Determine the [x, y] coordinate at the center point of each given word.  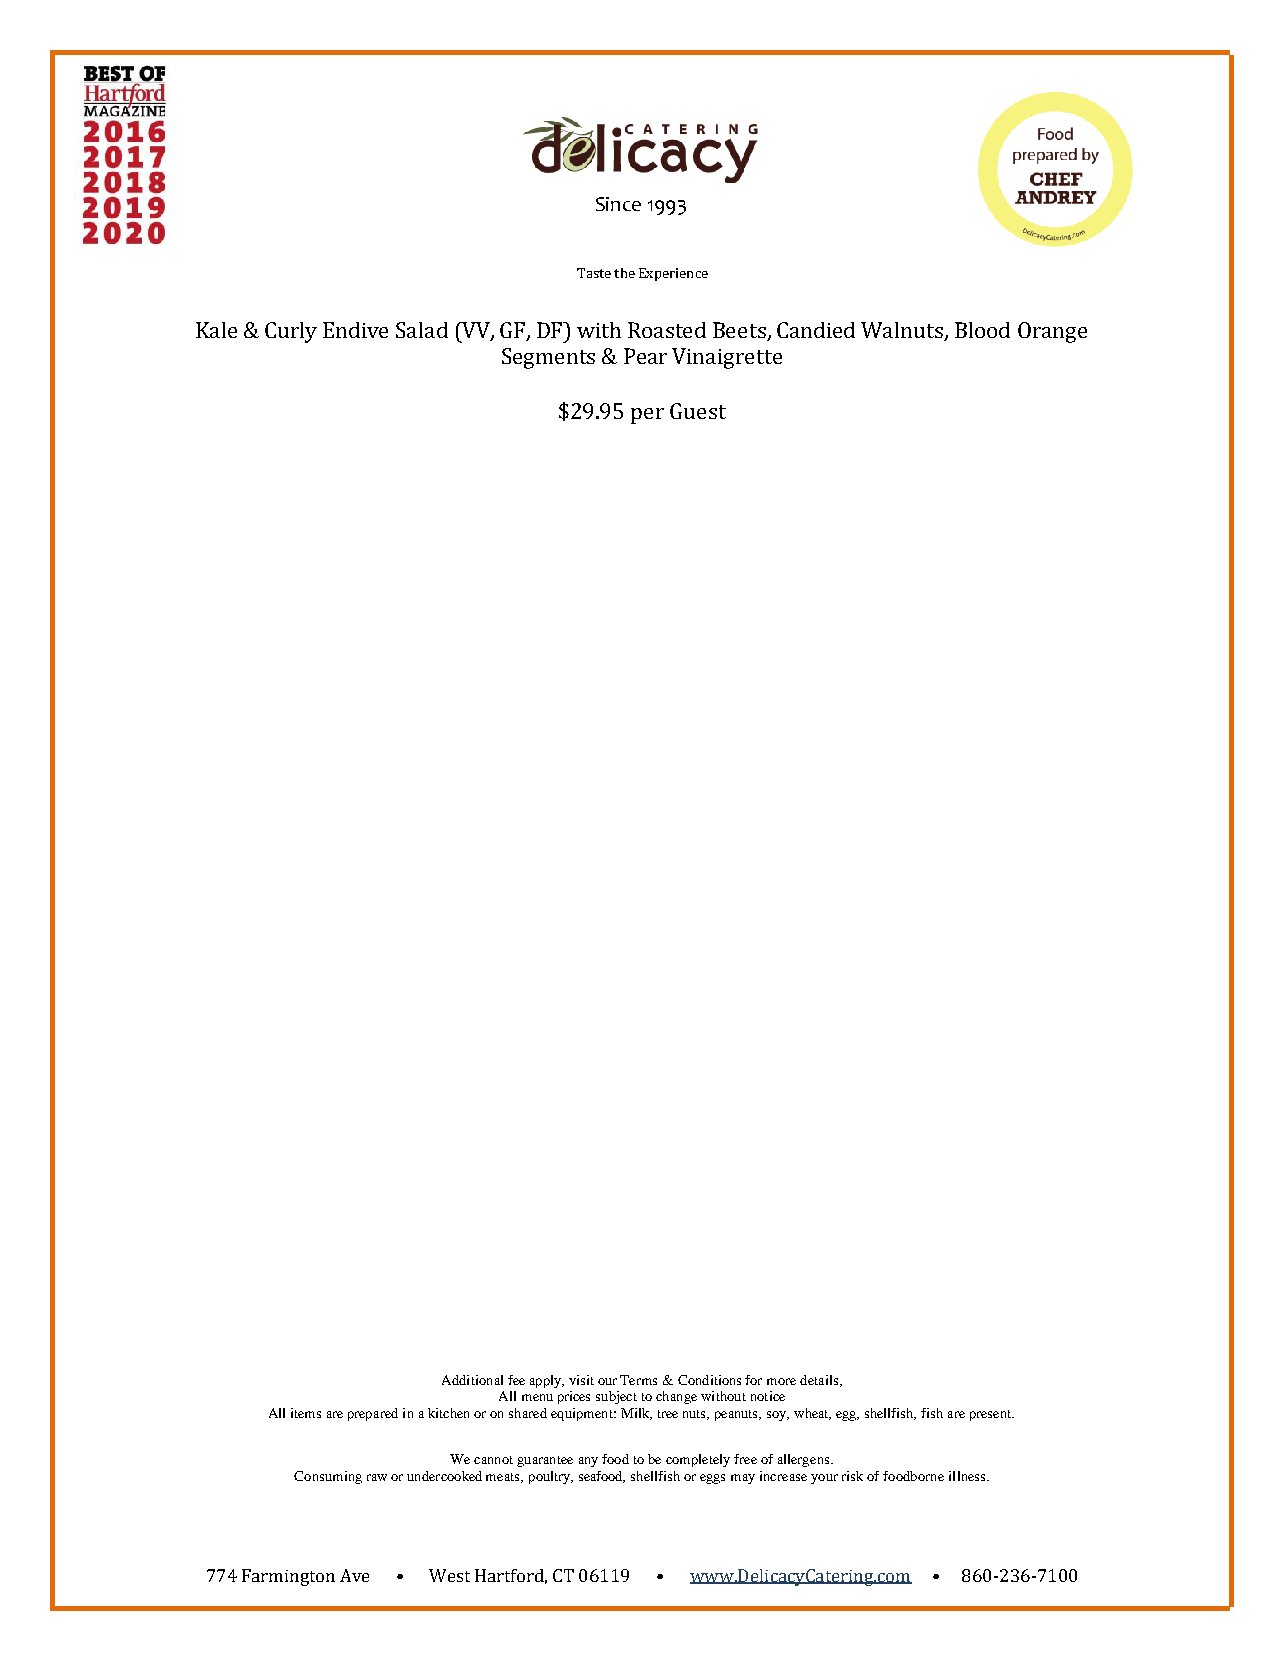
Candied [816, 330]
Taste [594, 273]
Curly [291, 332]
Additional [472, 1380]
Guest [698, 411]
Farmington [288, 1577]
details [819, 1380]
